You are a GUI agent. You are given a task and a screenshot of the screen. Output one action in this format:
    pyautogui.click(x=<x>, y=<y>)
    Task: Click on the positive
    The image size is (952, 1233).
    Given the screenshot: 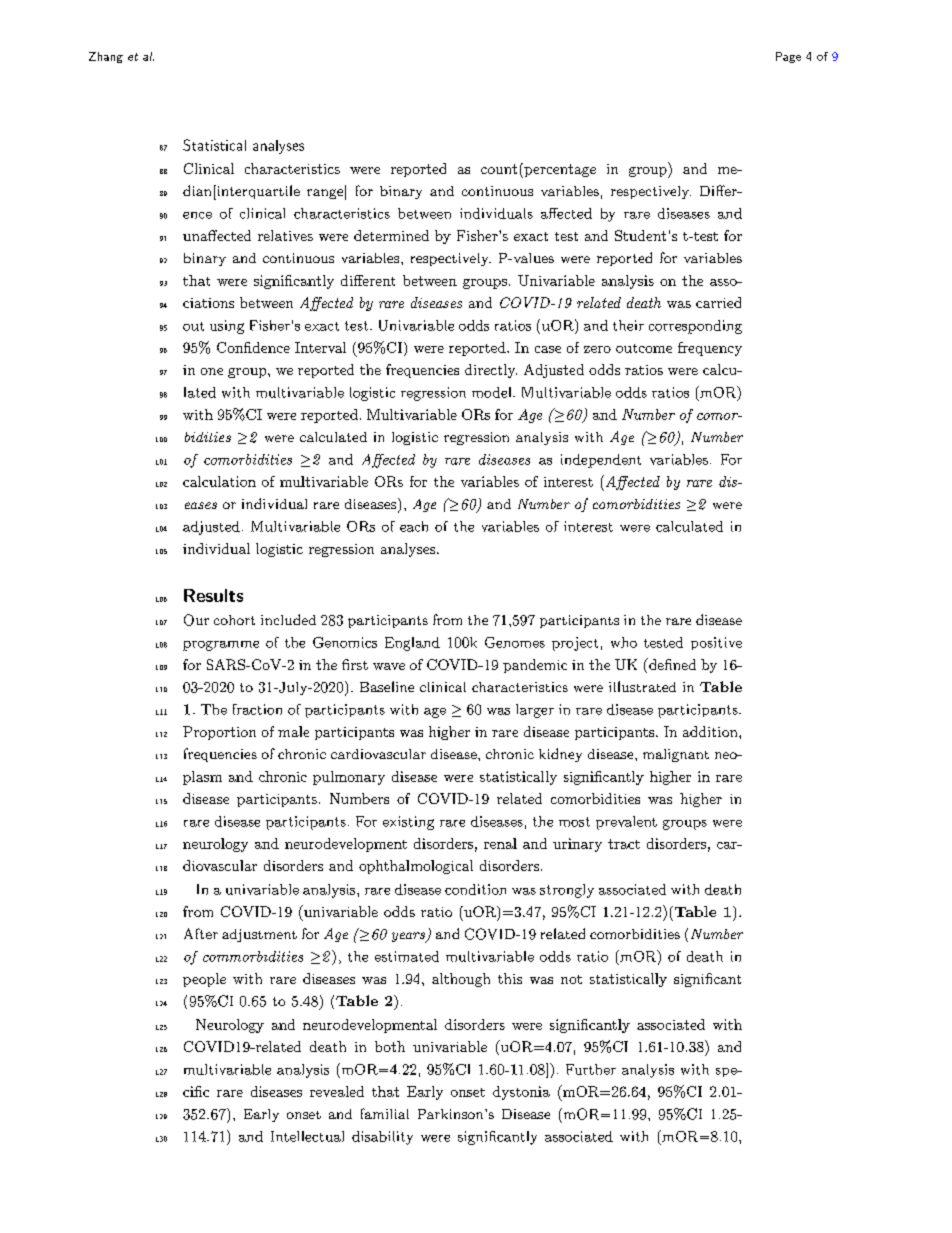 What is the action you would take?
    pyautogui.click(x=716, y=643)
